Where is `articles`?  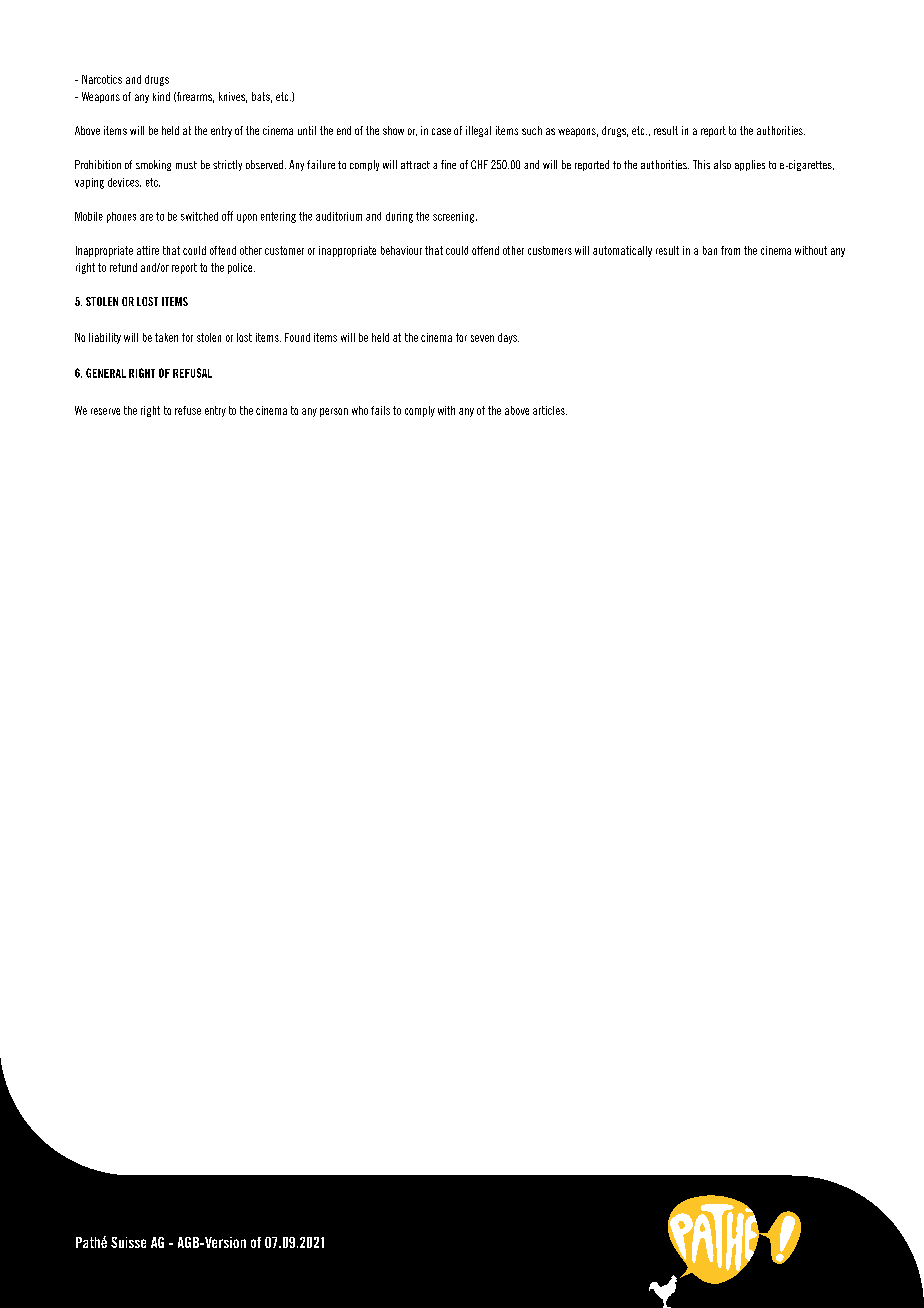 articles is located at coordinates (550, 410).
